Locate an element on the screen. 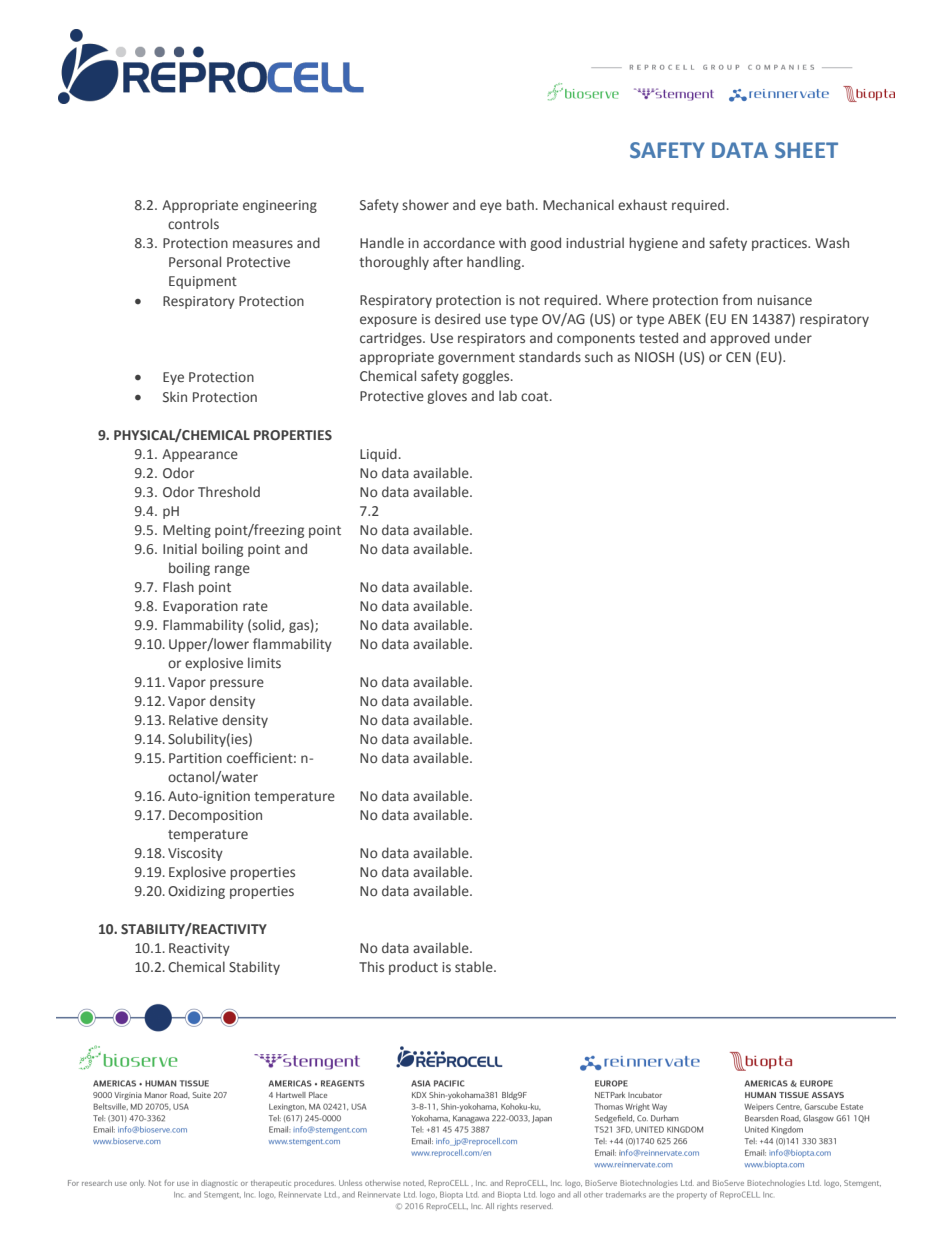 The width and height of the screenshot is (952, 1233). engineering is located at coordinates (280, 206).
